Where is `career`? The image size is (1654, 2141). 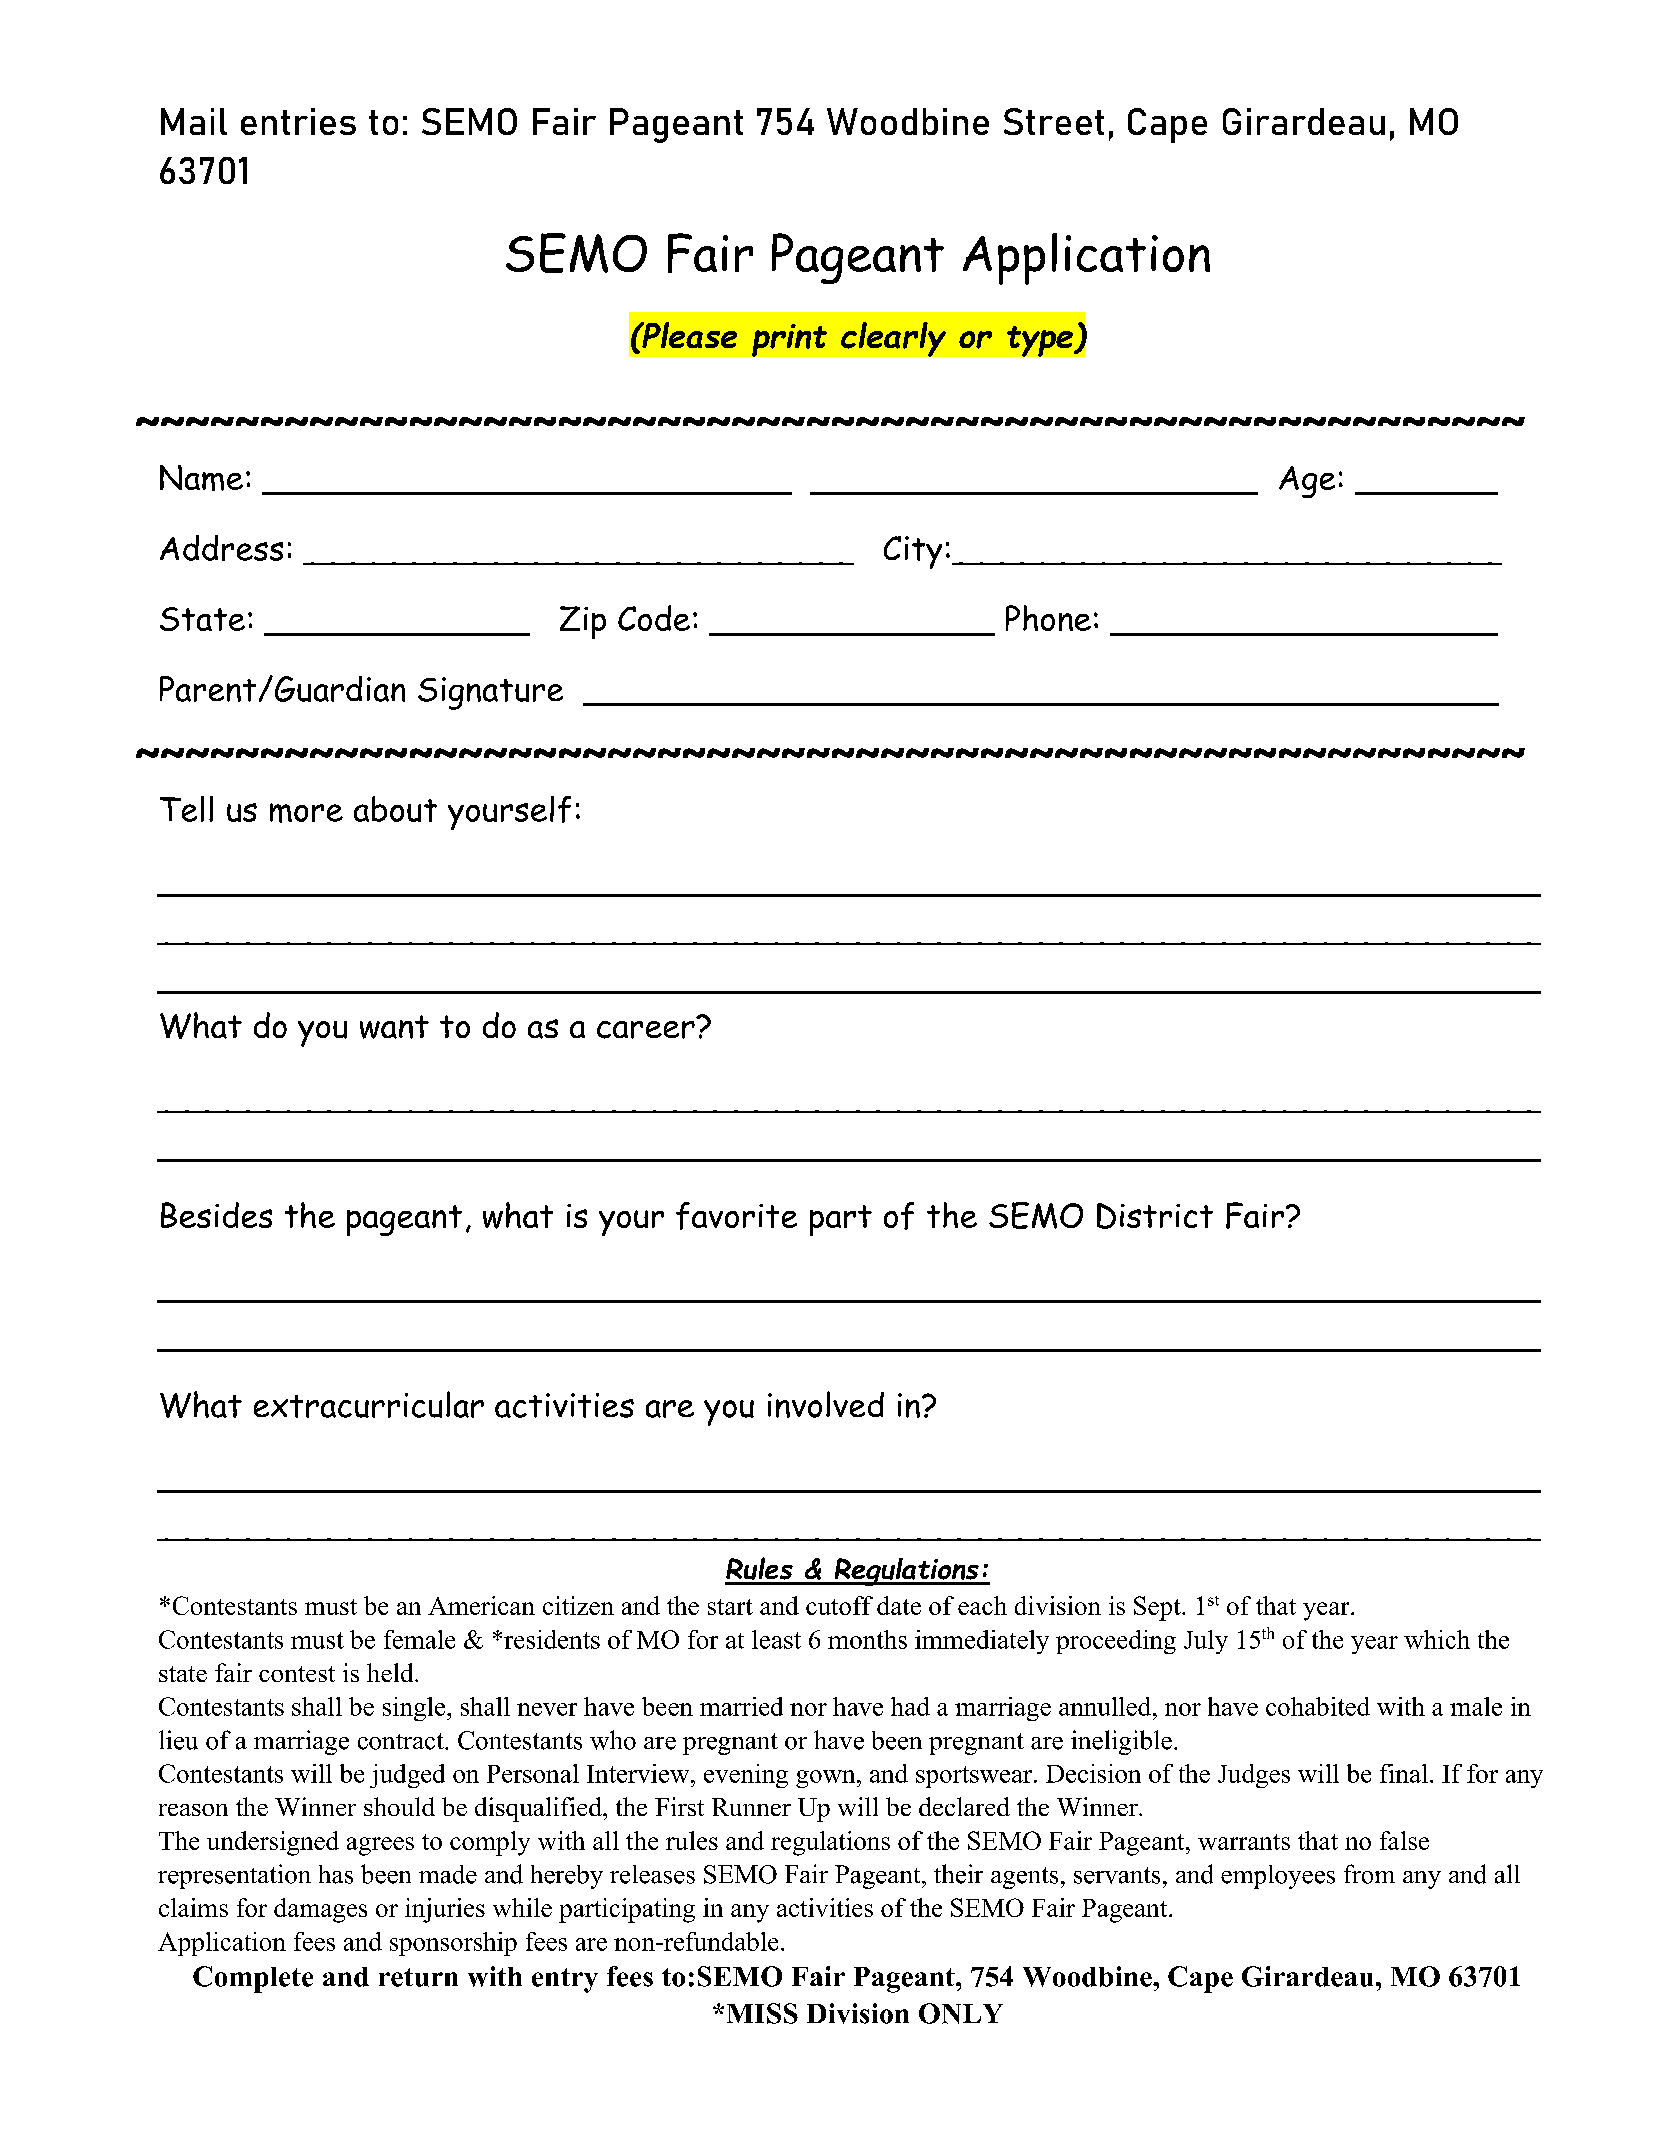
career is located at coordinates (646, 1030).
